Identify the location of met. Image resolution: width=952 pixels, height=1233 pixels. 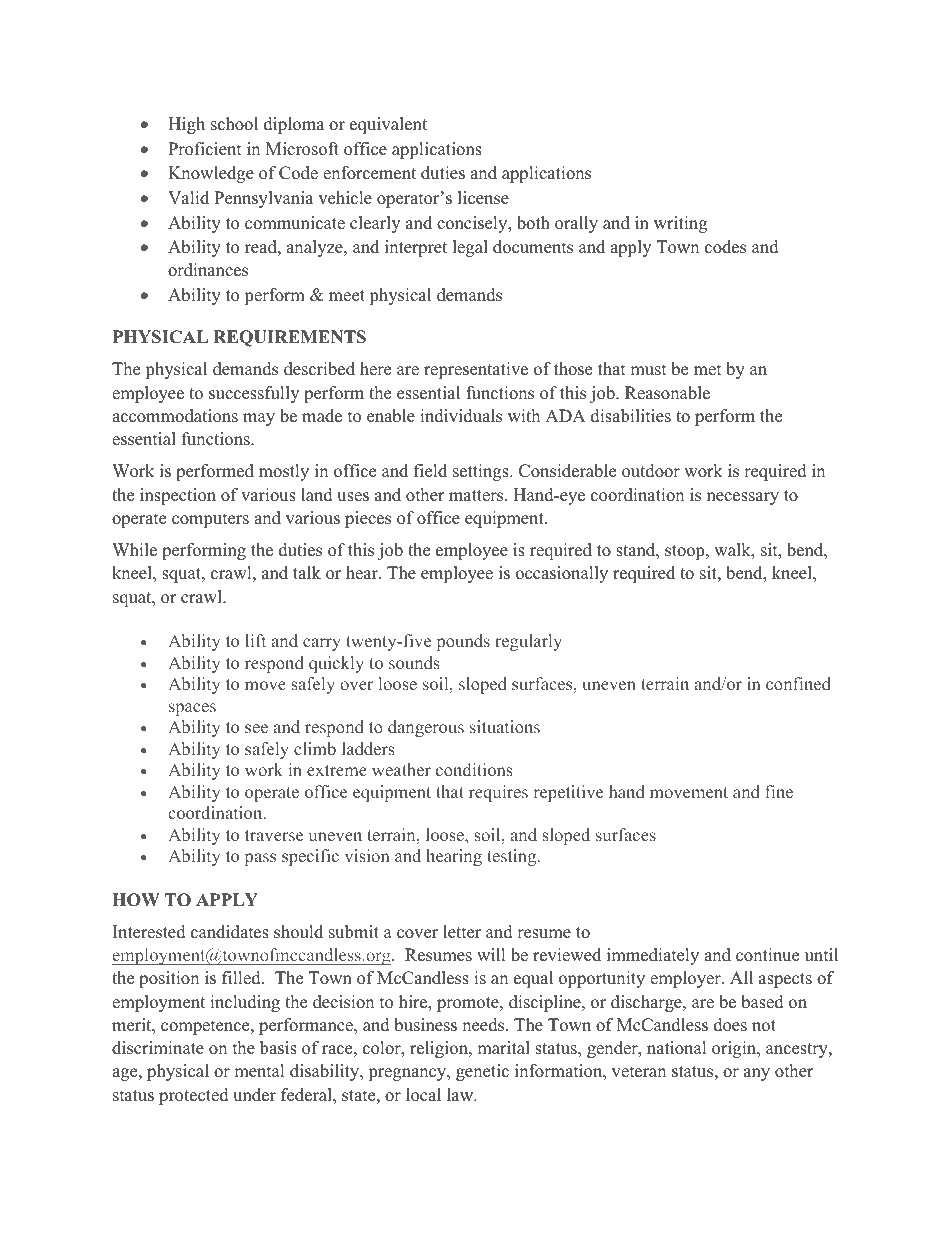
(708, 370).
